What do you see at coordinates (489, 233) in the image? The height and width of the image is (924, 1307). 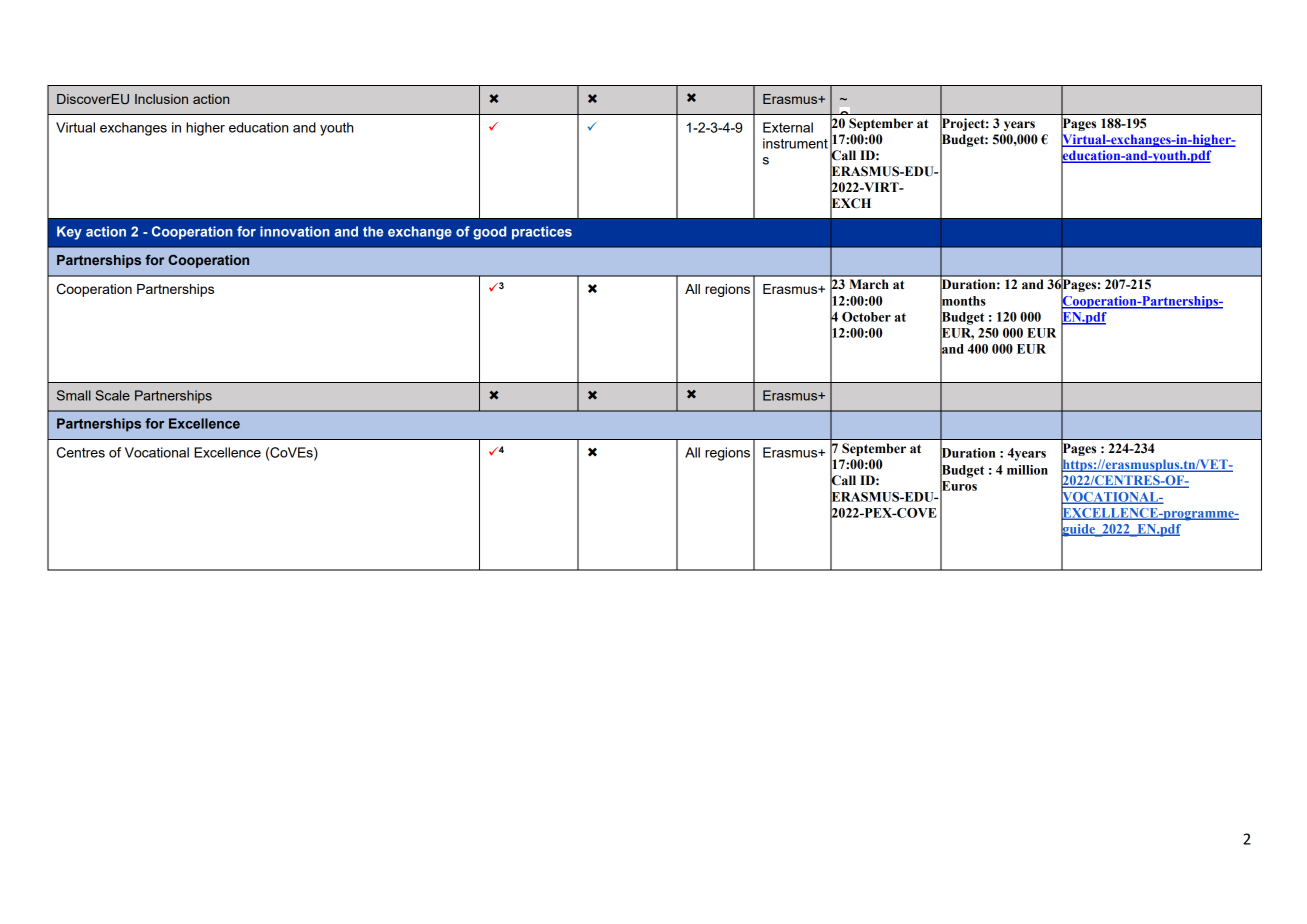 I see `good` at bounding box center [489, 233].
